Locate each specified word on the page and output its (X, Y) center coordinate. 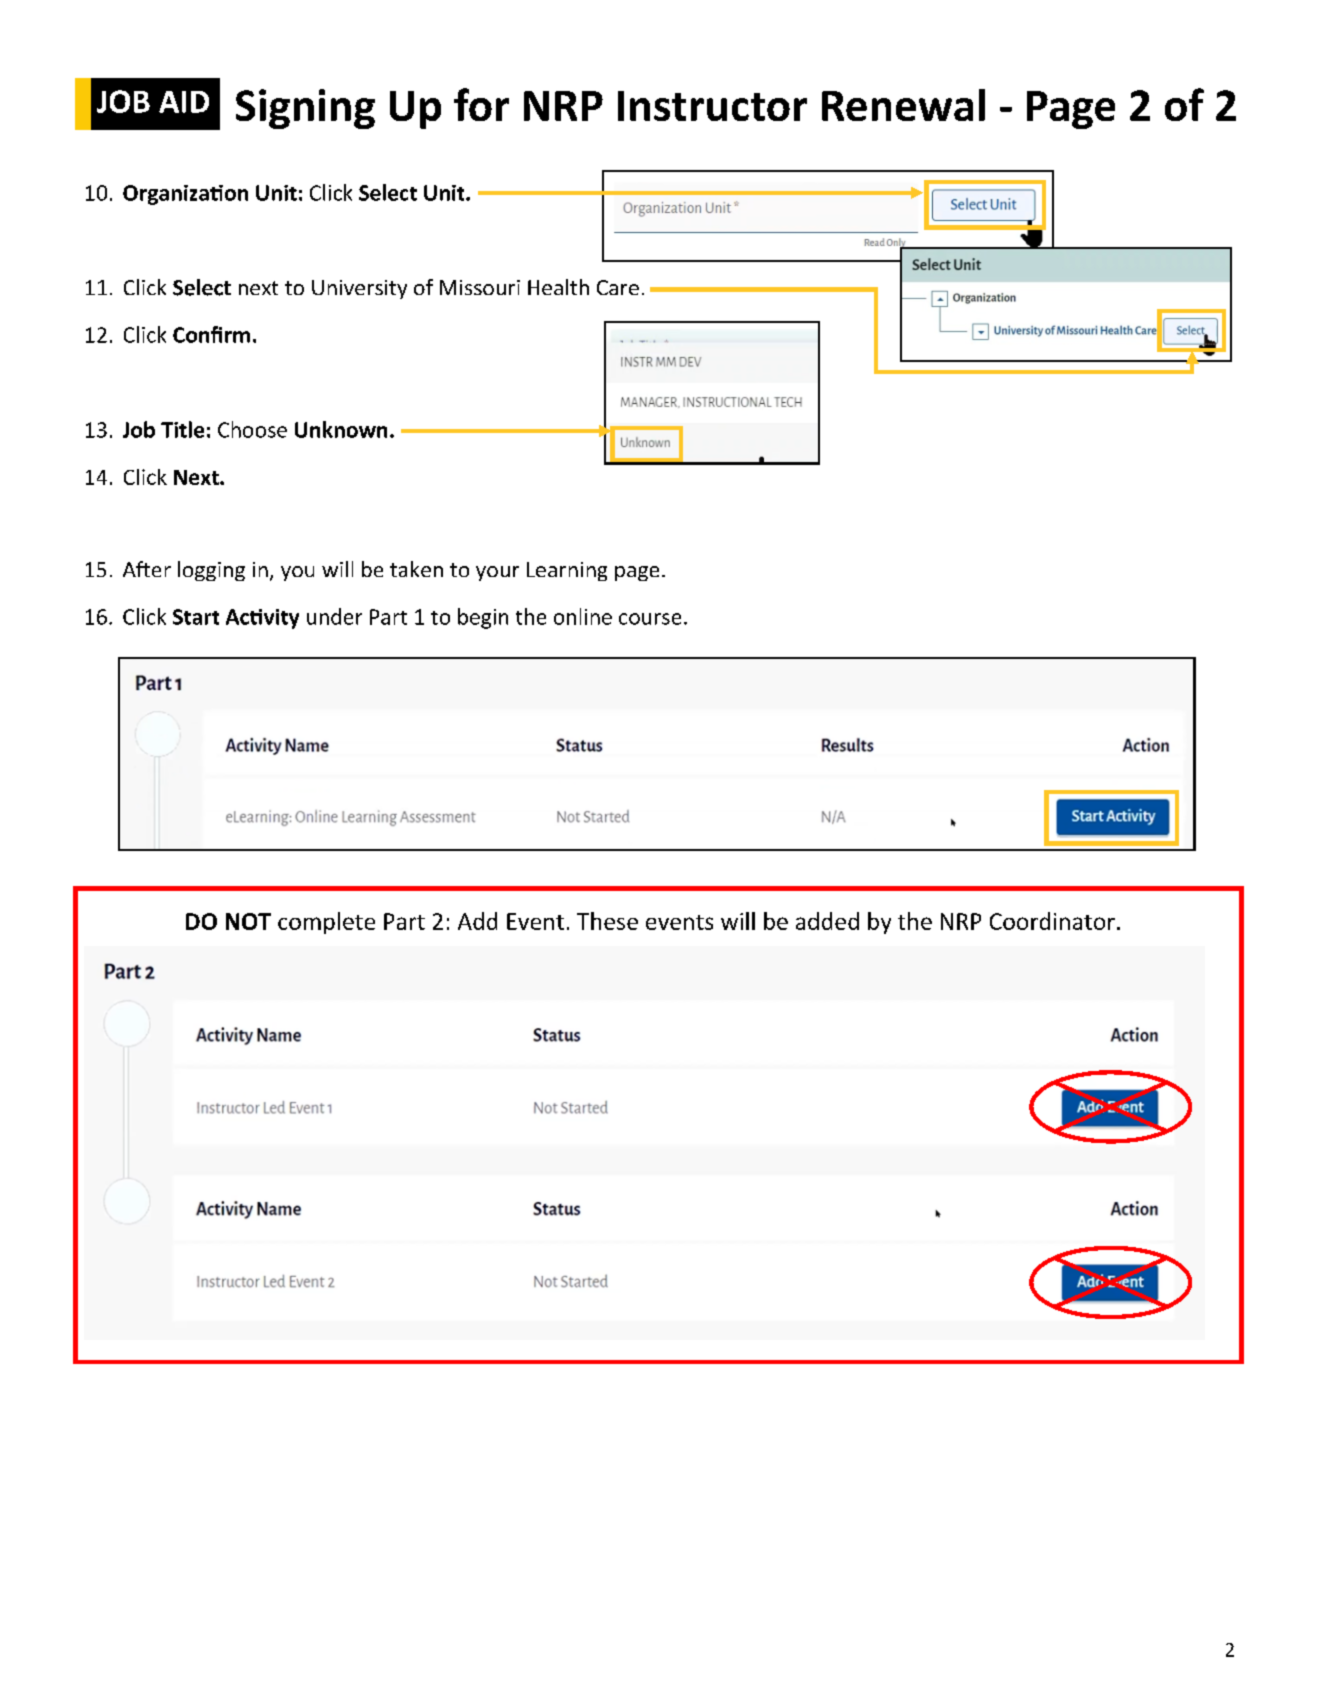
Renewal (903, 105)
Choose (252, 429)
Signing (305, 109)
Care (618, 287)
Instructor (712, 106)
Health (558, 287)
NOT (248, 921)
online (583, 616)
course (650, 619)
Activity (262, 619)
